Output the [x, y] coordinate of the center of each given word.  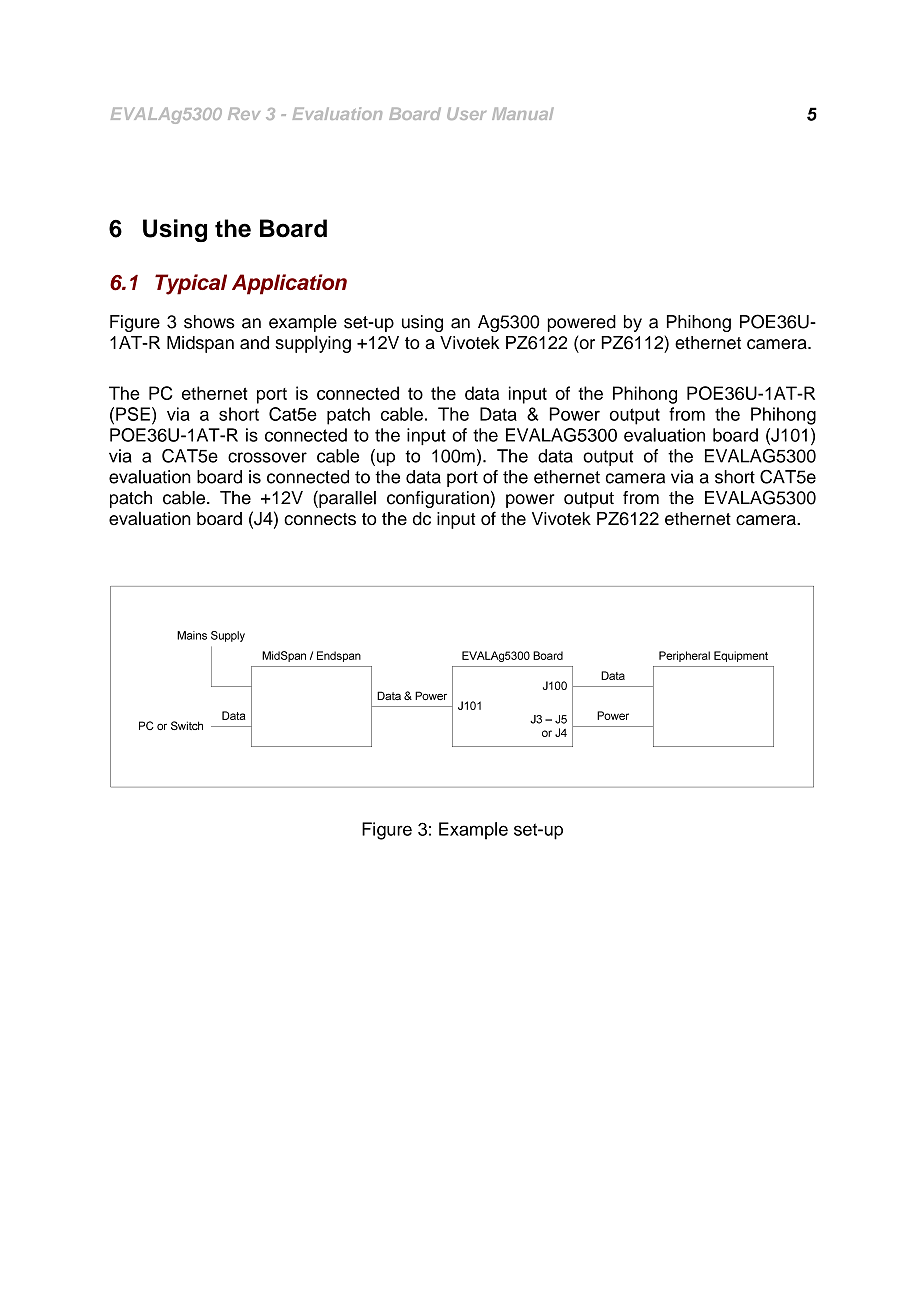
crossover [267, 457]
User [466, 113]
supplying [313, 344]
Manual [523, 113]
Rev [244, 113]
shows [209, 322]
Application [289, 284]
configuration [438, 499]
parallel [346, 499]
